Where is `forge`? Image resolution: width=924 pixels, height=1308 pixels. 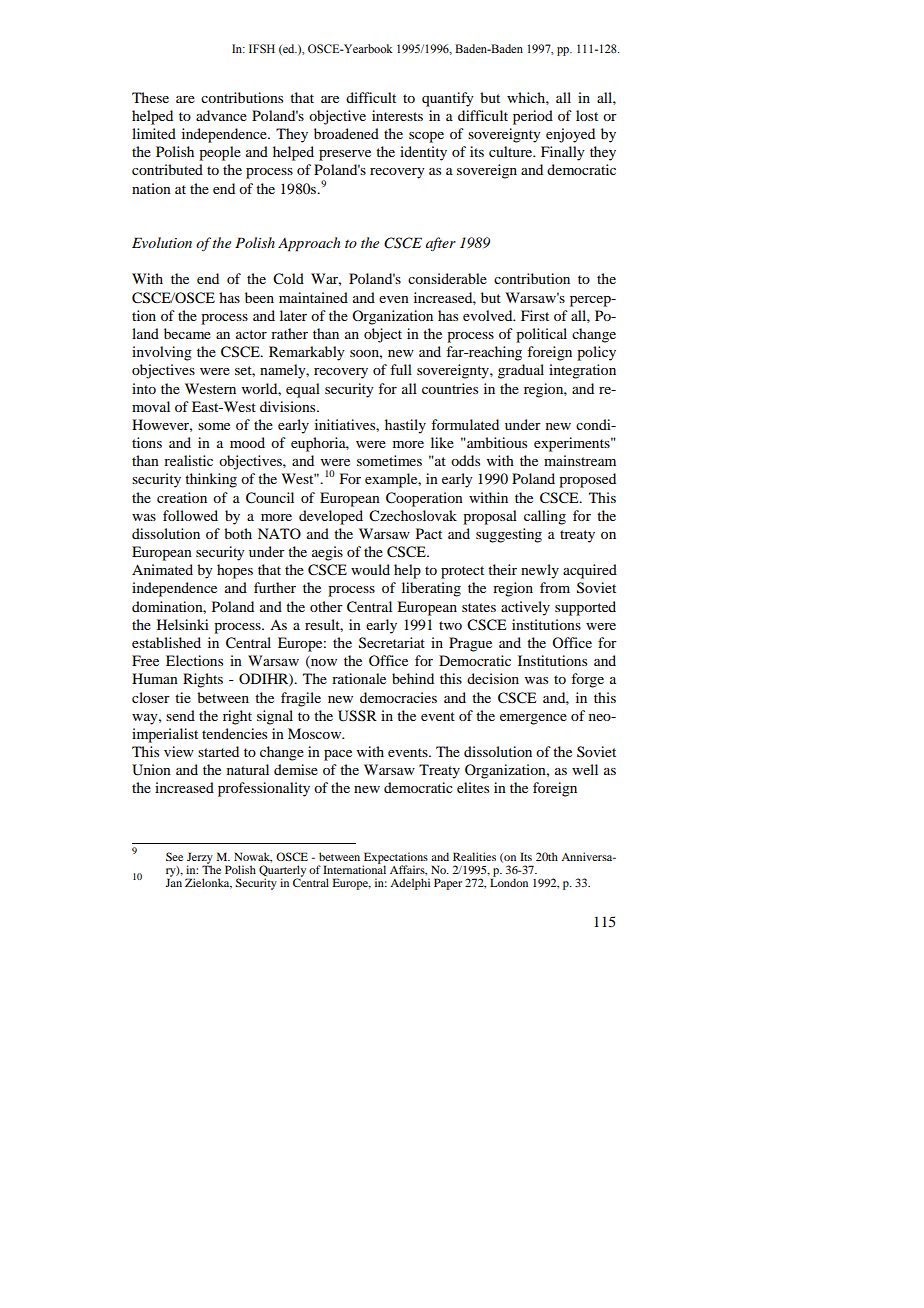 forge is located at coordinates (587, 680).
